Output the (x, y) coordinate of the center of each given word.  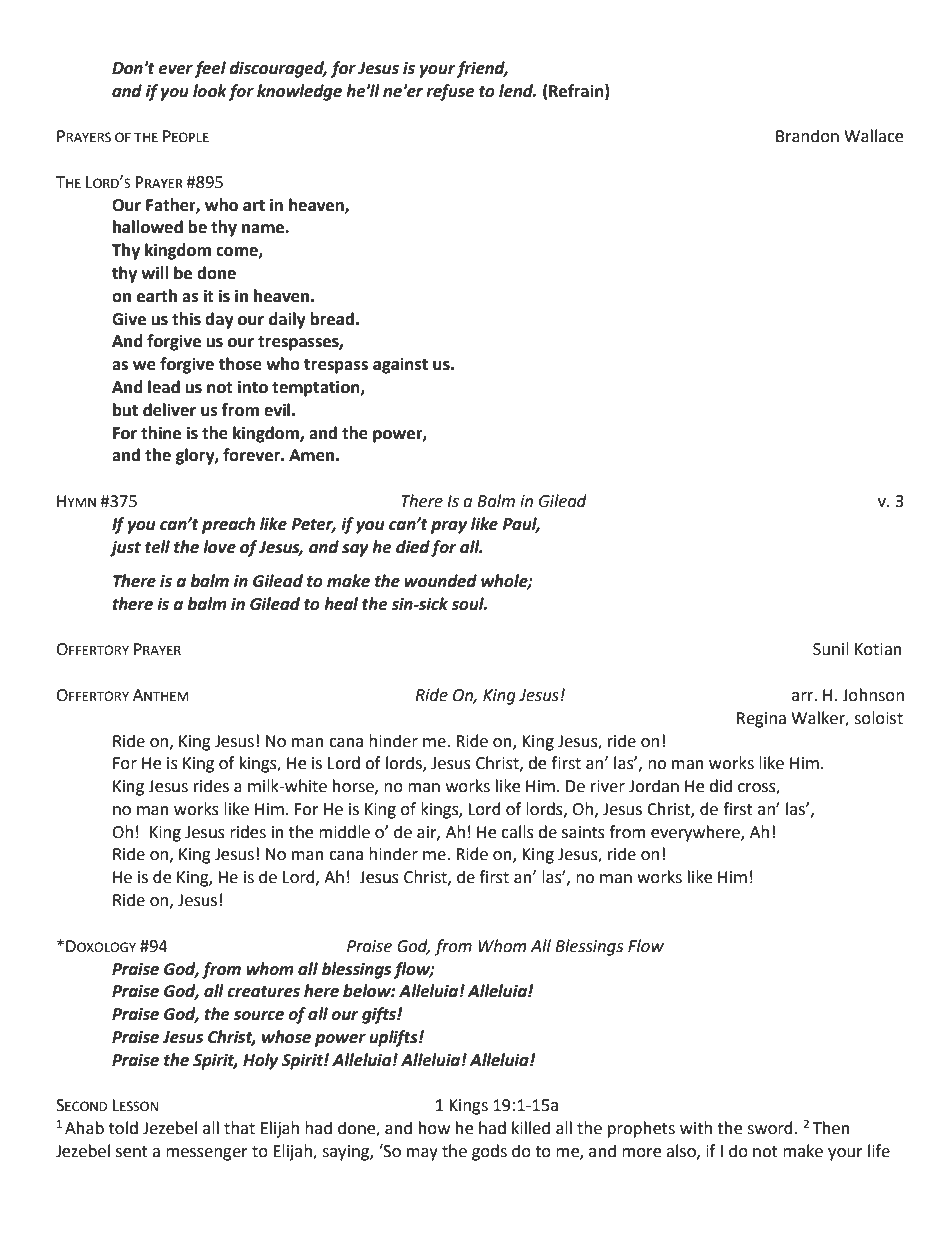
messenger (207, 1154)
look (210, 91)
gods (489, 1152)
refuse (450, 92)
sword (770, 1128)
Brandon (807, 136)
